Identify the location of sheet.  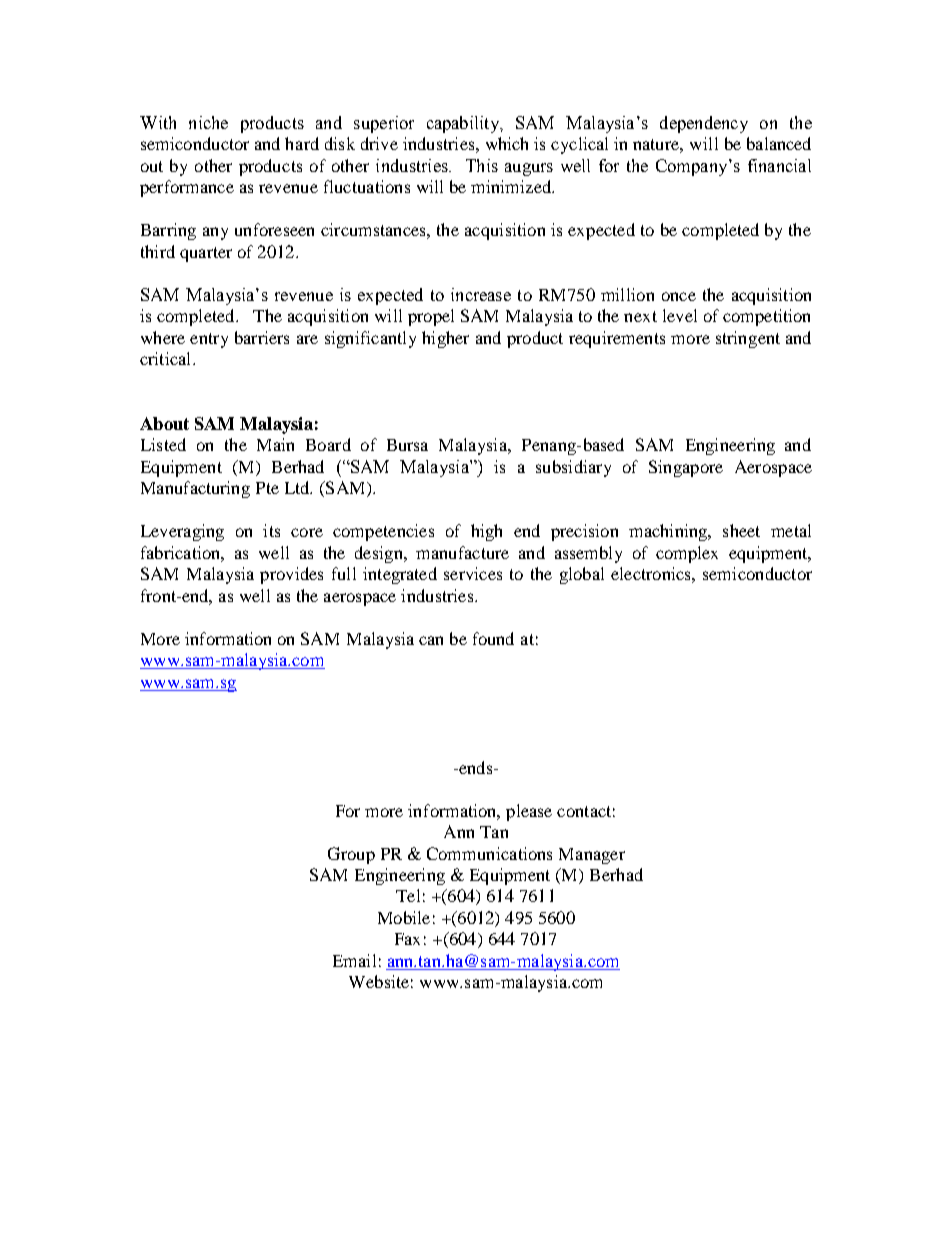
(741, 530).
